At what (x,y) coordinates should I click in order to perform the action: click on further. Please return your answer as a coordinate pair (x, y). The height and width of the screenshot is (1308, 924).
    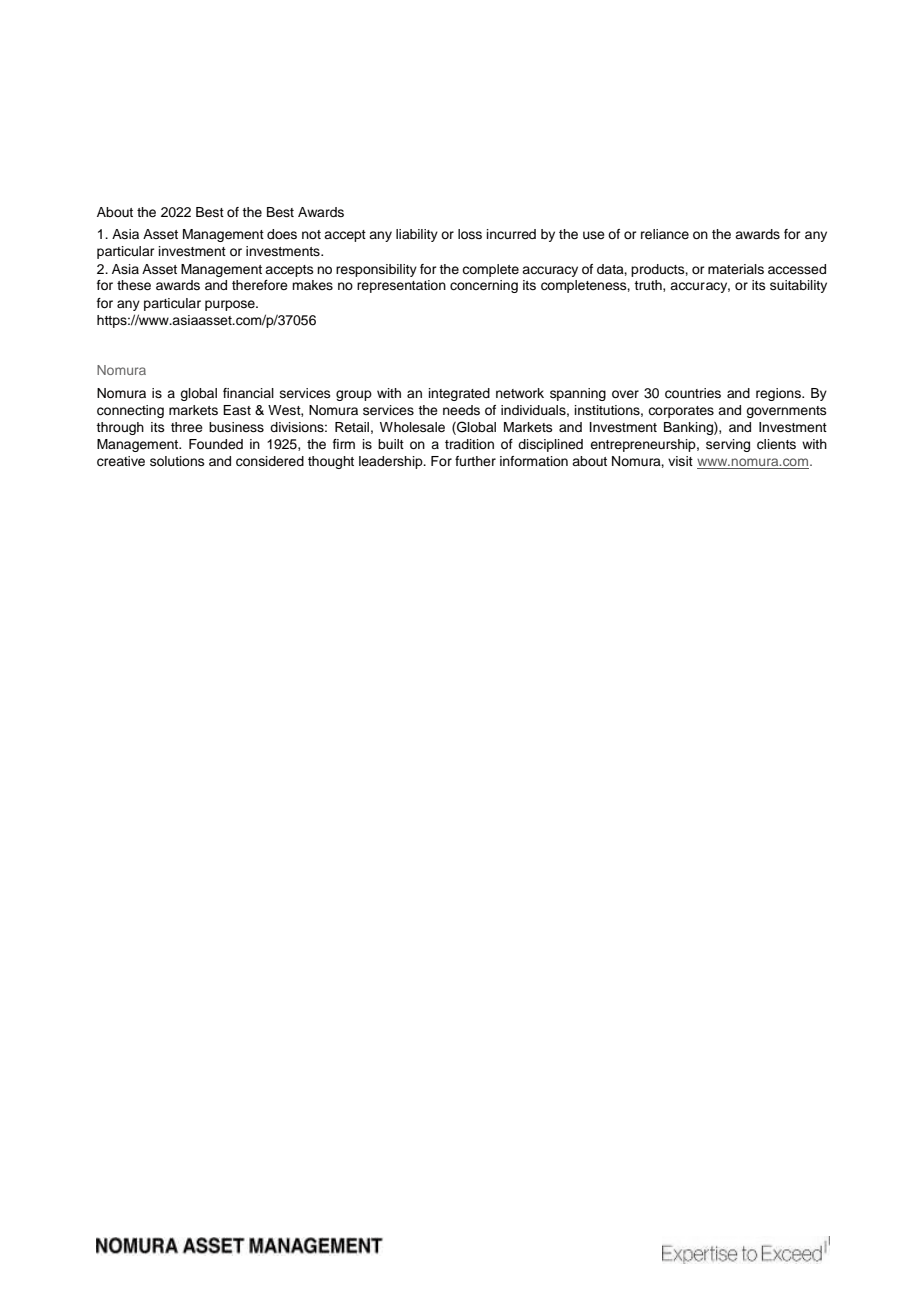
    Looking at the image, I should click on (475, 461).
